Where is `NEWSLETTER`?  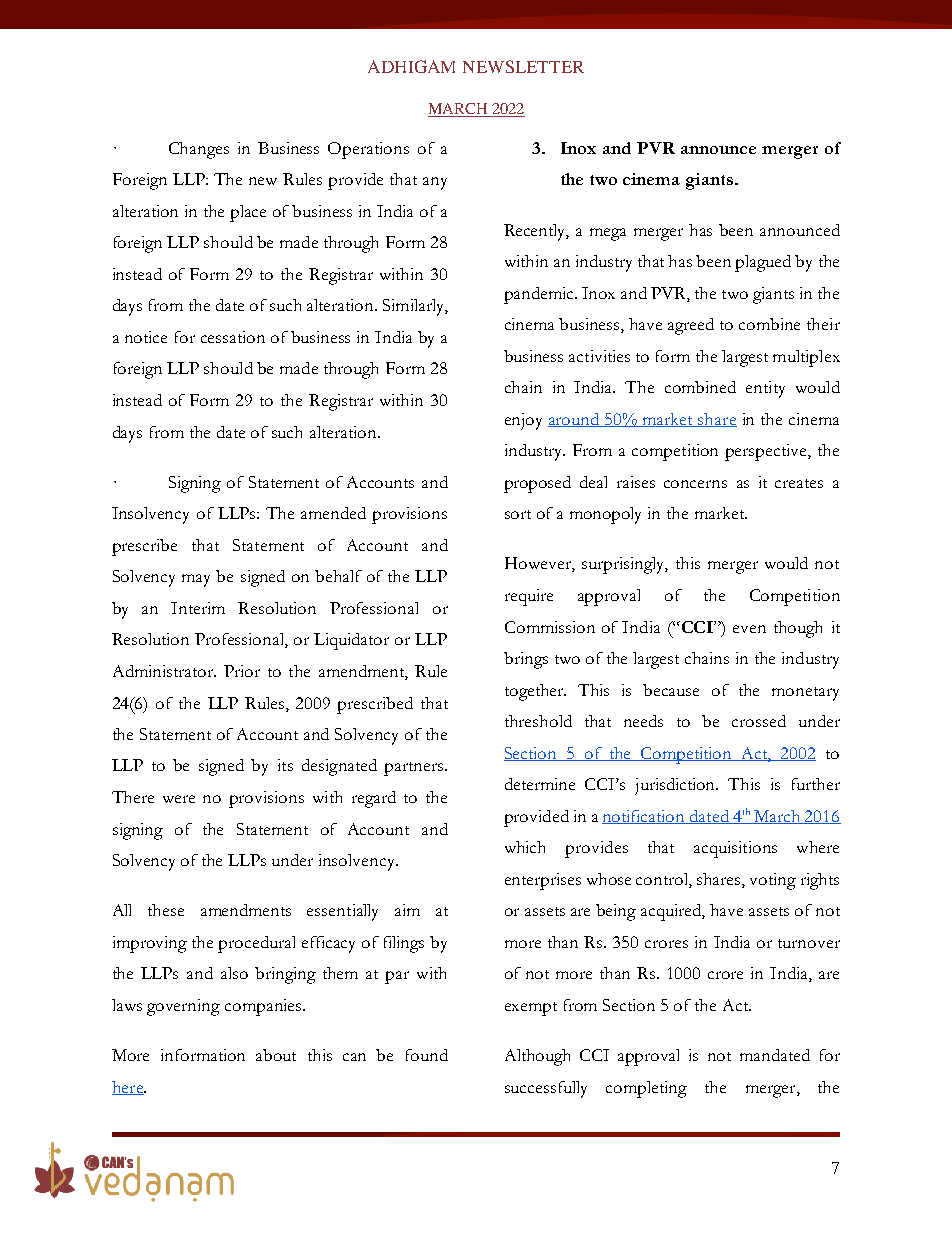 NEWSLETTER is located at coordinates (523, 66).
